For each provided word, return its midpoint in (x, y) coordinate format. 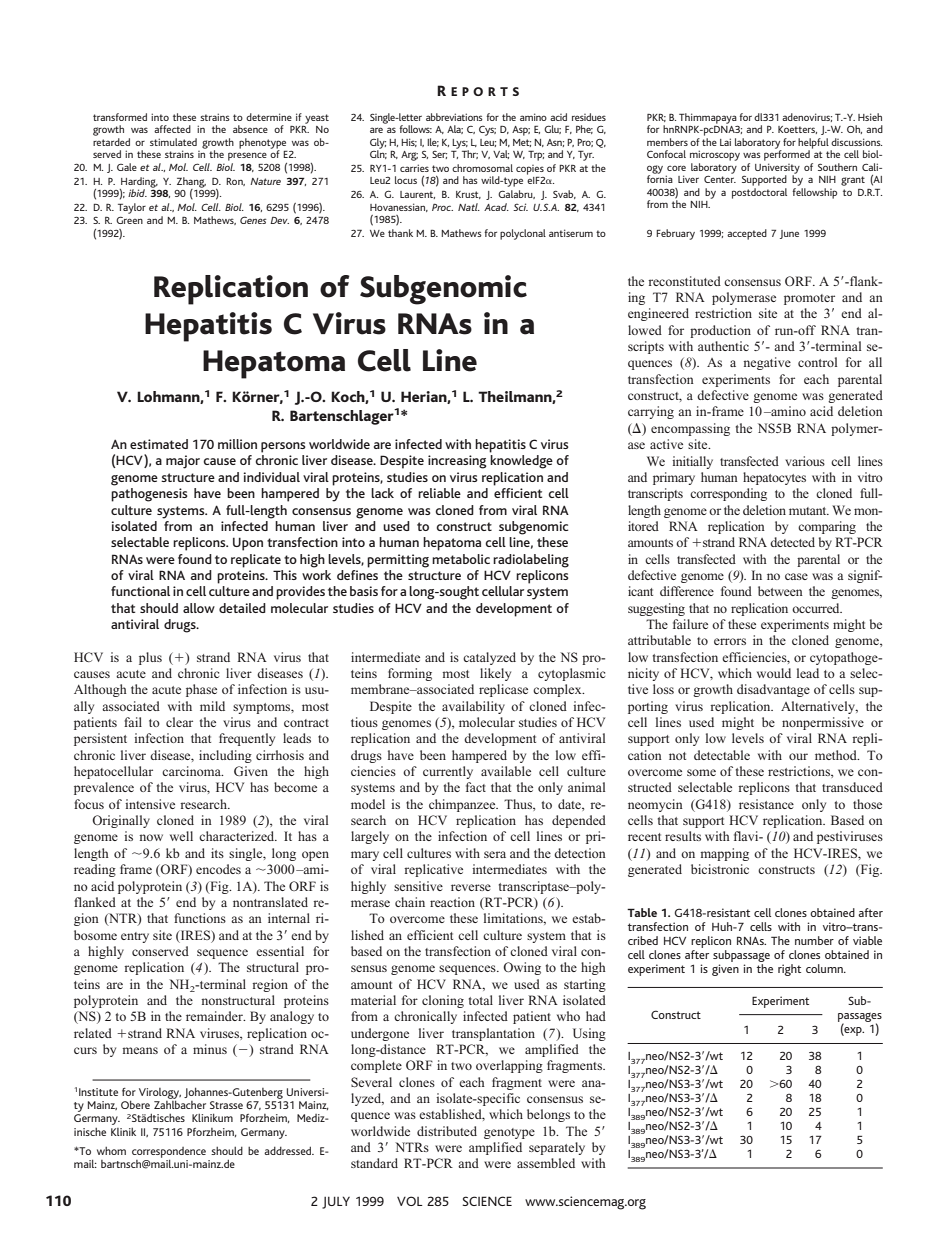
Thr (470, 154)
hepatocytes (774, 478)
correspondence (169, 1153)
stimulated (173, 142)
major (183, 462)
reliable (439, 493)
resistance (766, 804)
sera (495, 854)
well (181, 836)
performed (787, 154)
